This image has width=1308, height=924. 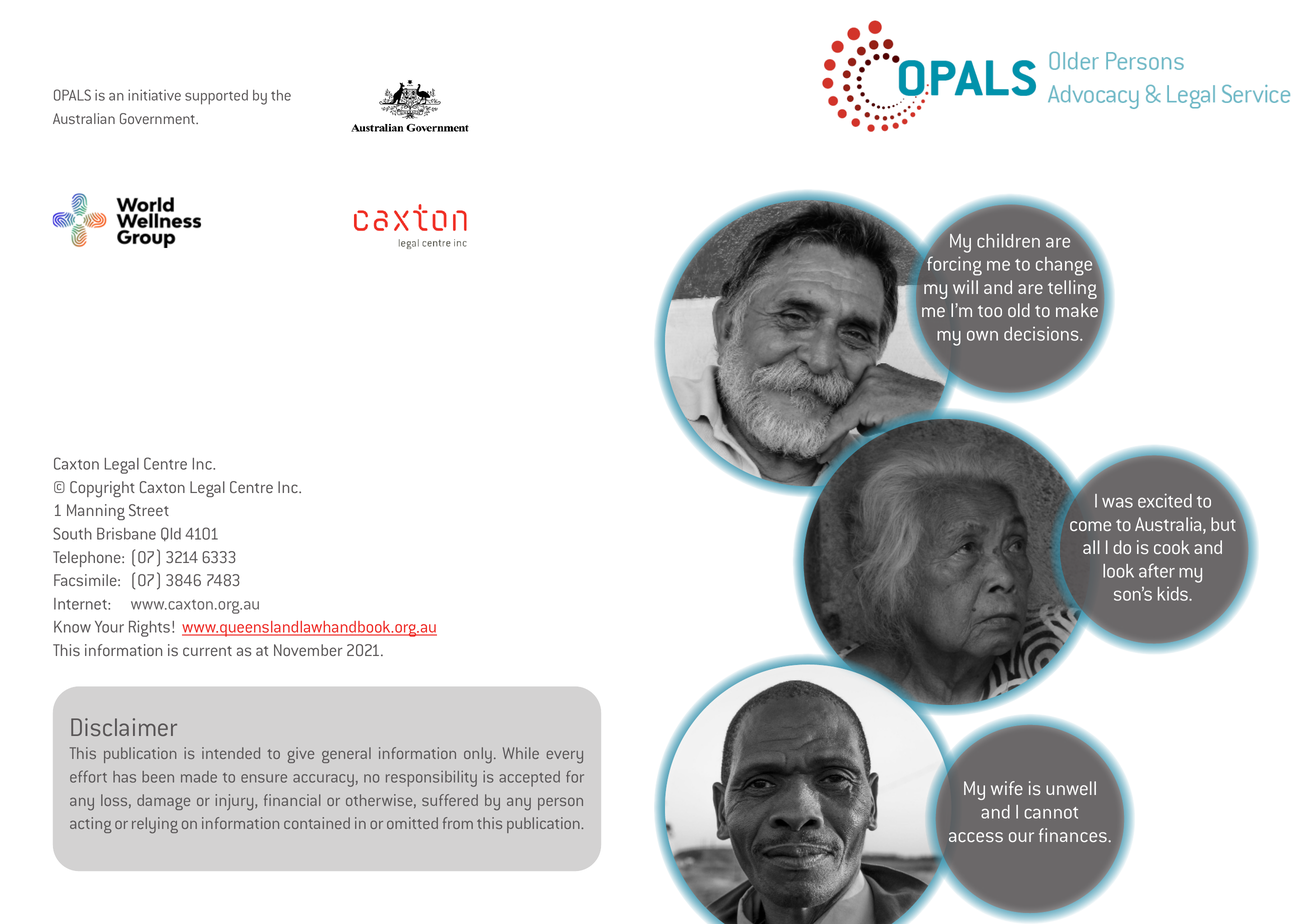 What do you see at coordinates (560, 803) in the image?
I see `person` at bounding box center [560, 803].
